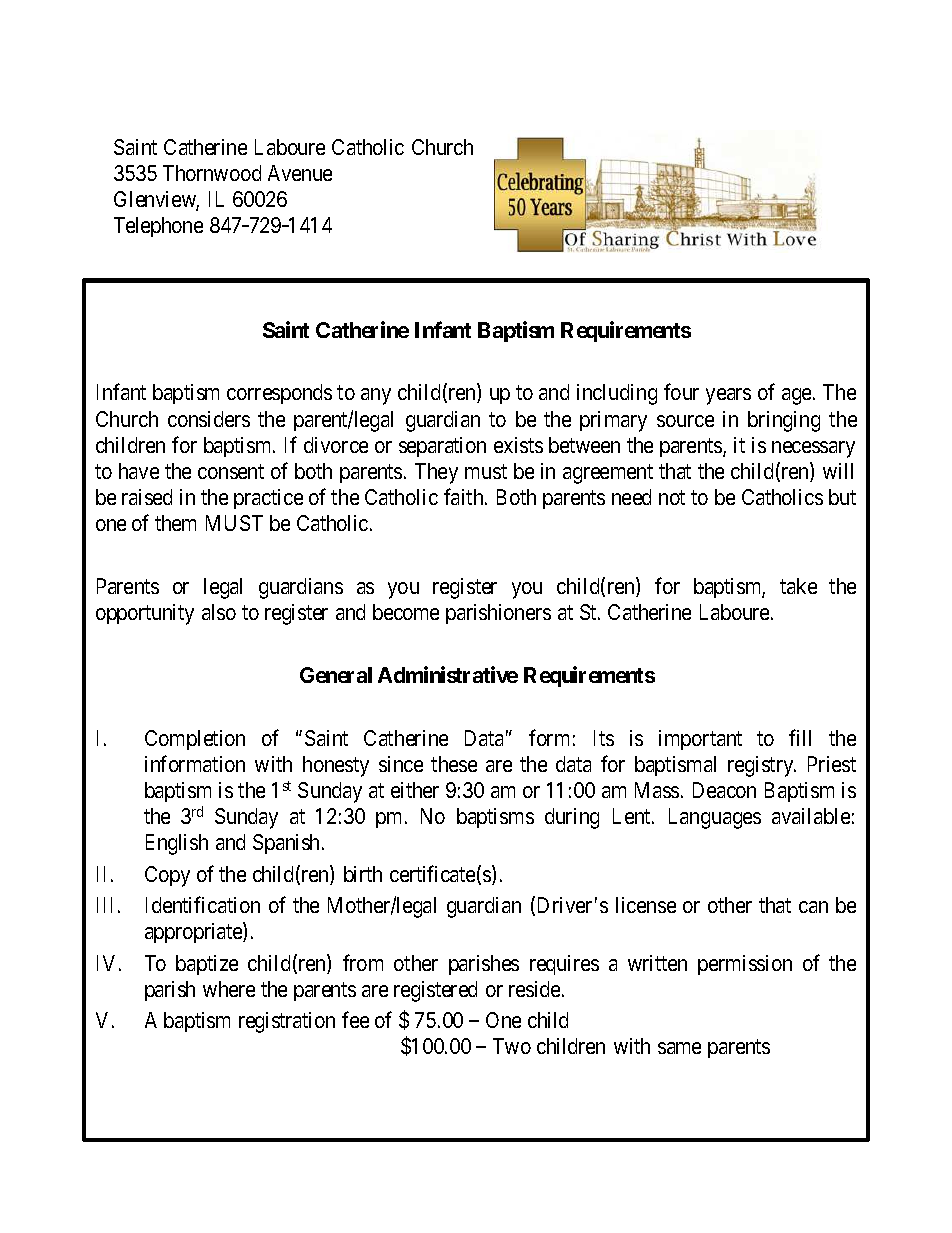  Describe the element at coordinates (813, 449) in the screenshot. I see `necessary` at that location.
